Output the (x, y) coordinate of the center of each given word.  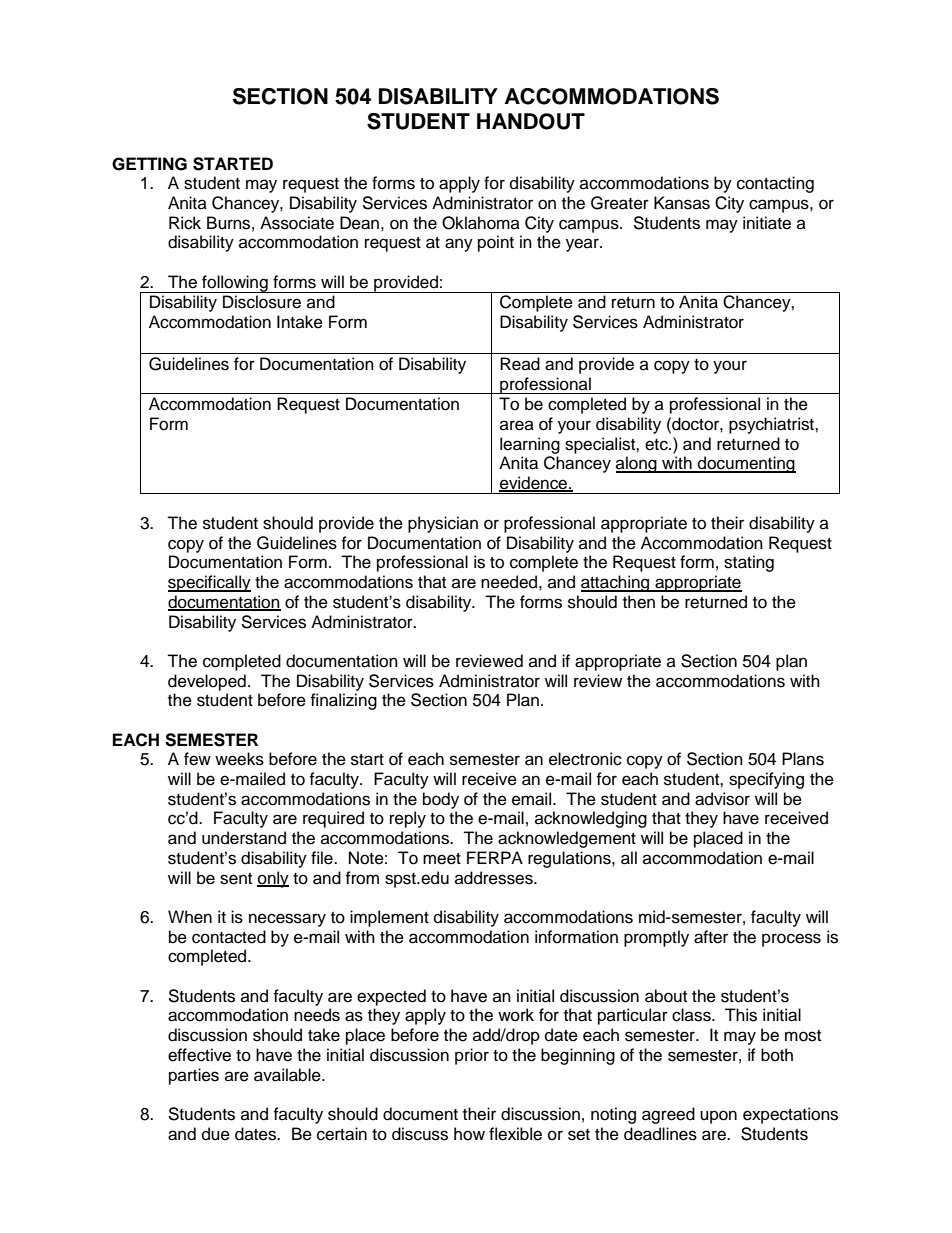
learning (530, 445)
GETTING (149, 164)
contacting (775, 184)
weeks (239, 759)
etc (657, 445)
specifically (209, 583)
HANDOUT (531, 121)
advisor (722, 799)
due (216, 1134)
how (469, 1134)
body (441, 800)
